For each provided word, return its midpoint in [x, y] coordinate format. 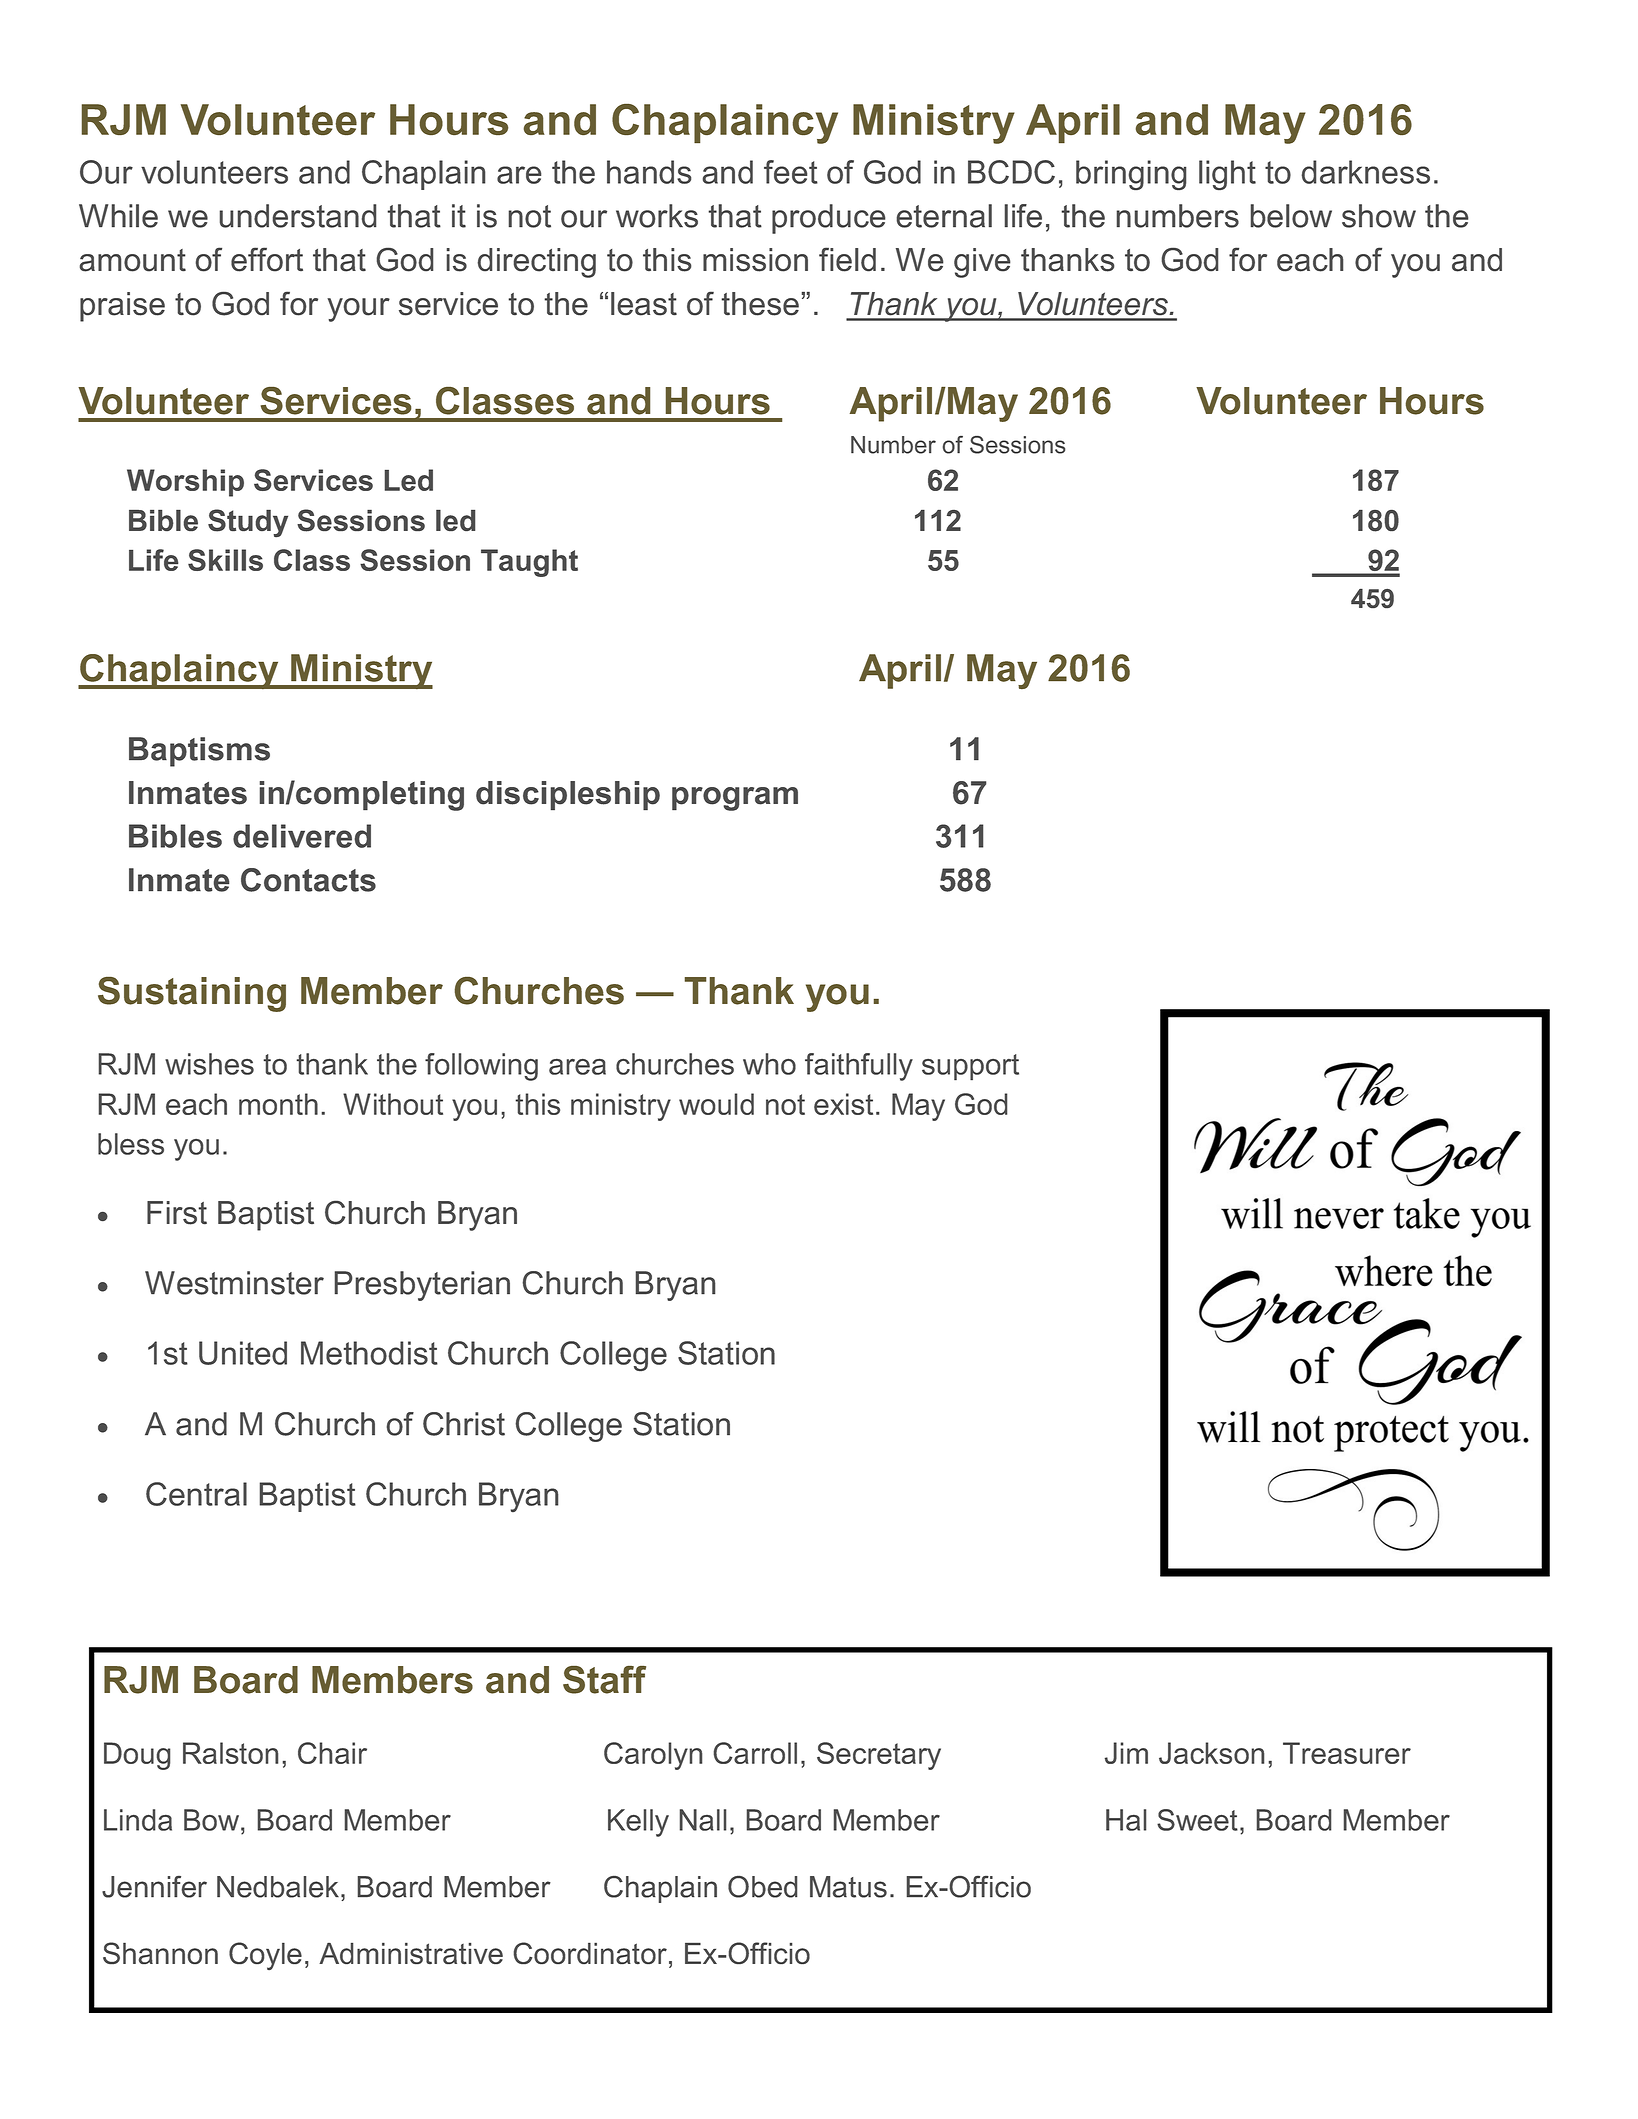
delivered [302, 836]
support [970, 1067]
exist [843, 1104]
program [735, 799]
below [1291, 216]
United [243, 1353]
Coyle [265, 1956]
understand [297, 216]
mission [755, 260]
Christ [464, 1424]
